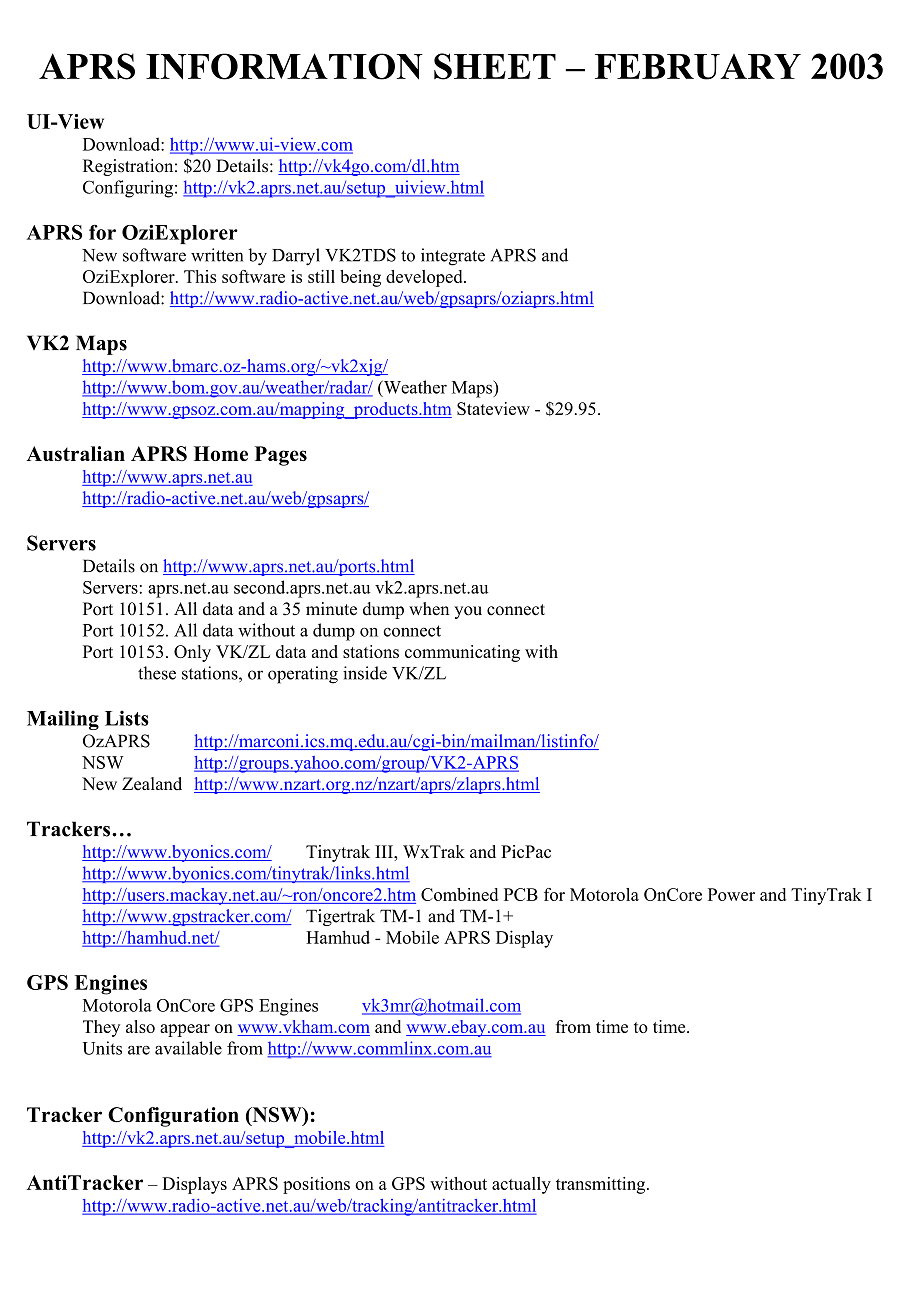 The image size is (924, 1308). I want to click on developed, so click(425, 278).
